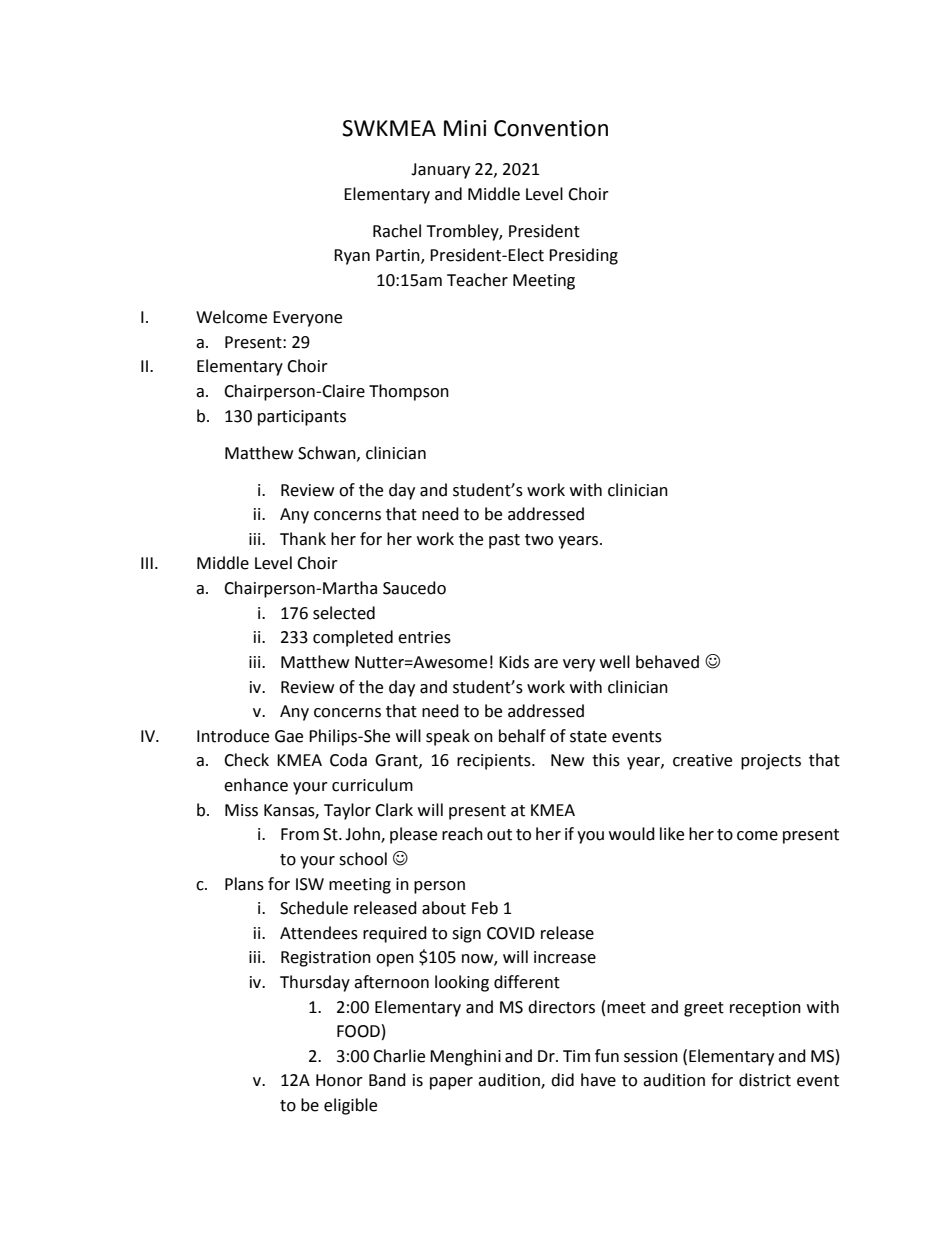 This screenshot has width=952, height=1233. What do you see at coordinates (495, 762) in the screenshot?
I see `recipients` at bounding box center [495, 762].
